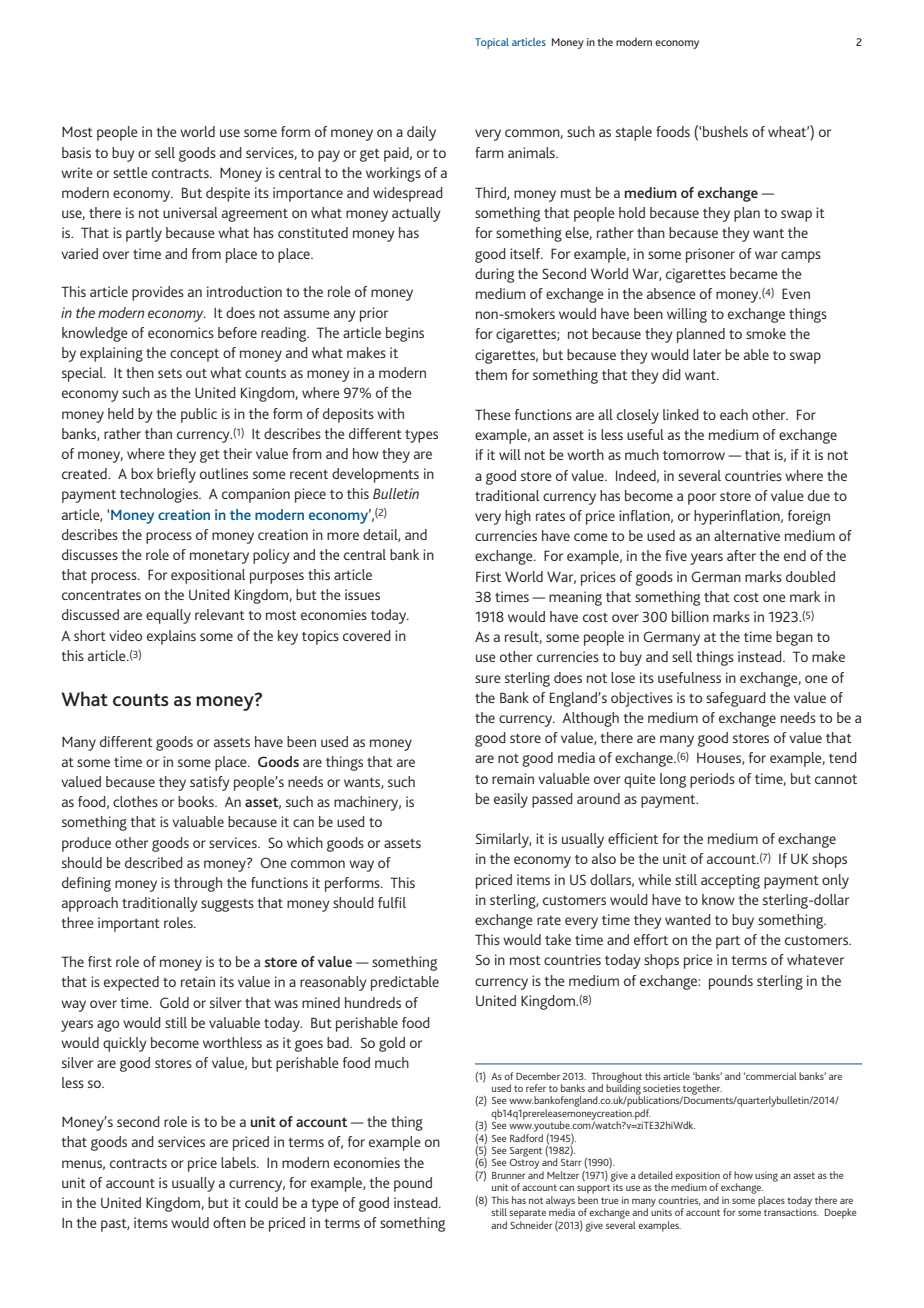 The height and width of the page is (1308, 924). What do you see at coordinates (491, 374) in the page?
I see `them` at bounding box center [491, 374].
